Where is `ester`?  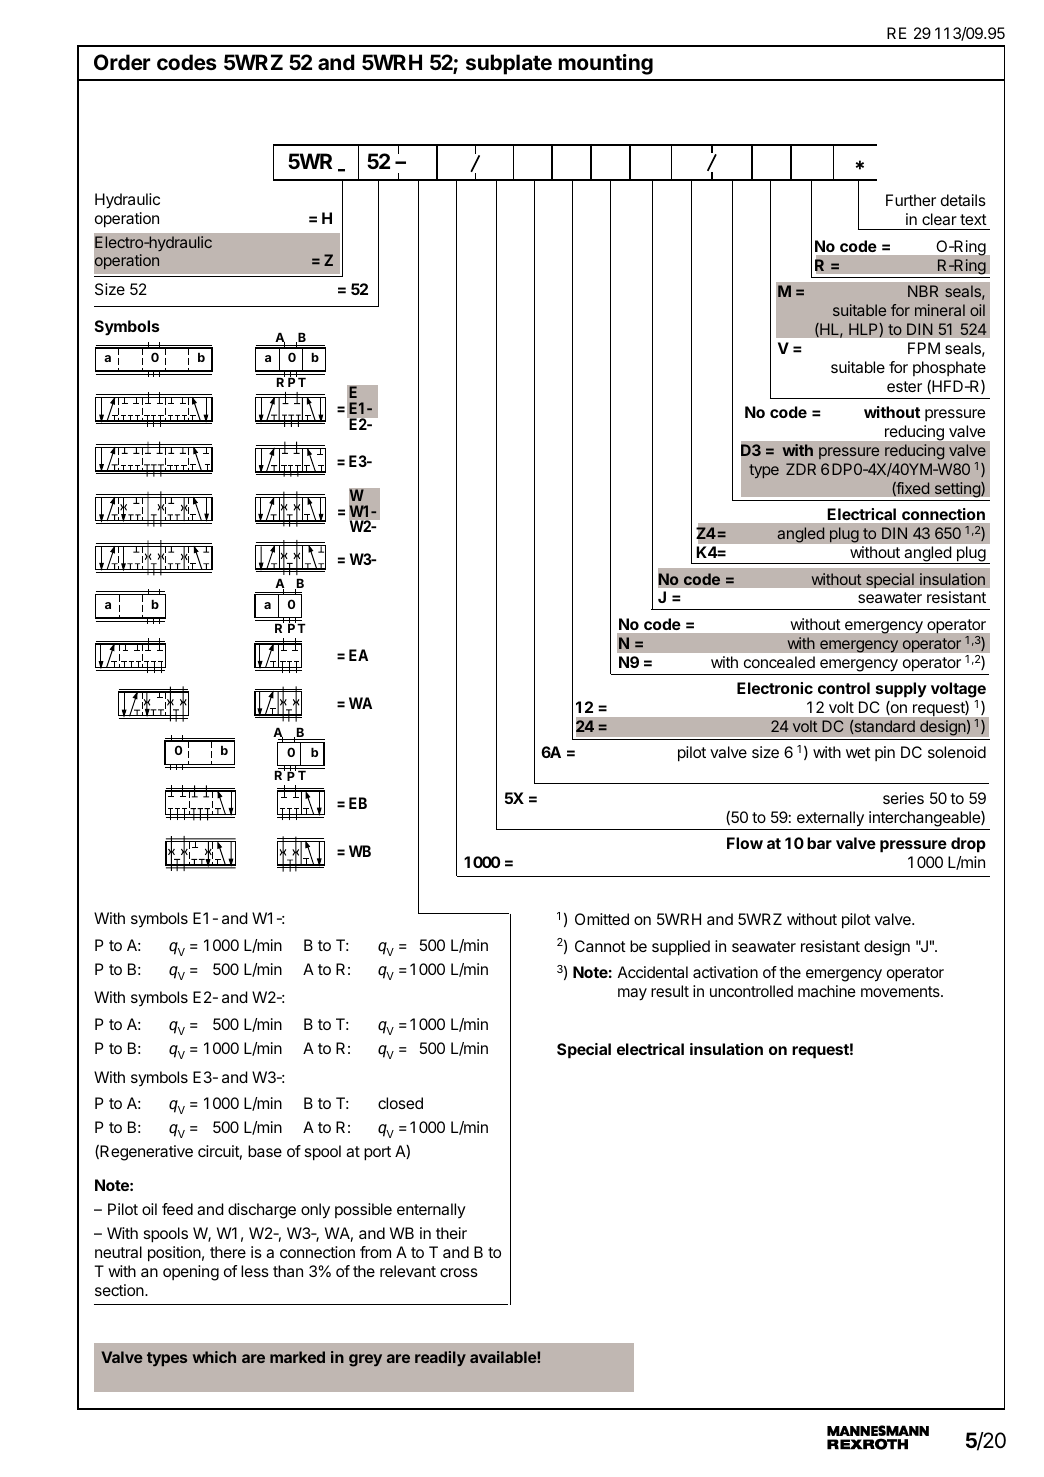 ester is located at coordinates (904, 386).
